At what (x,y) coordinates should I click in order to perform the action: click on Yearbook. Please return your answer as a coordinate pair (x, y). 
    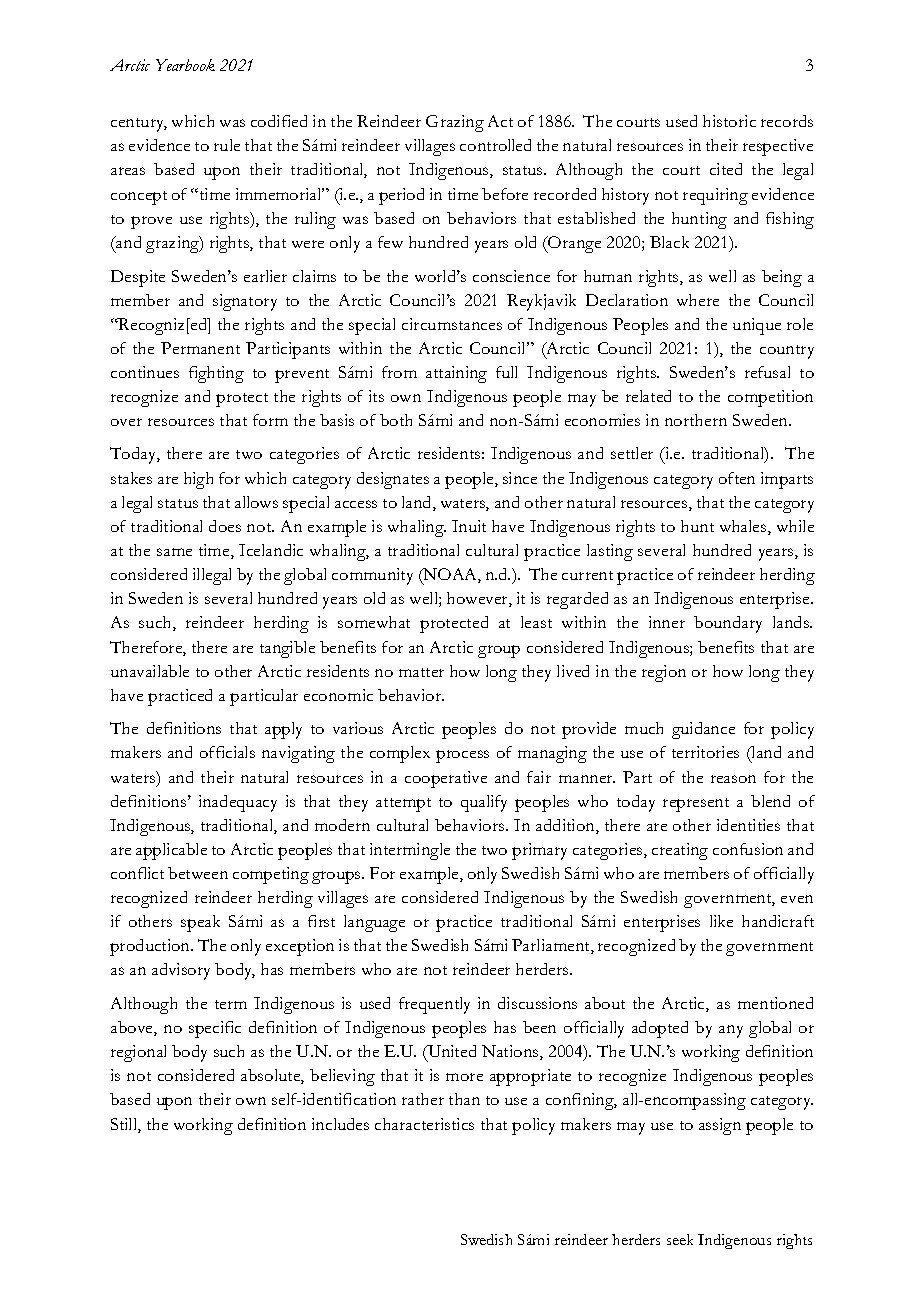
    Looking at the image, I should click on (185, 65).
